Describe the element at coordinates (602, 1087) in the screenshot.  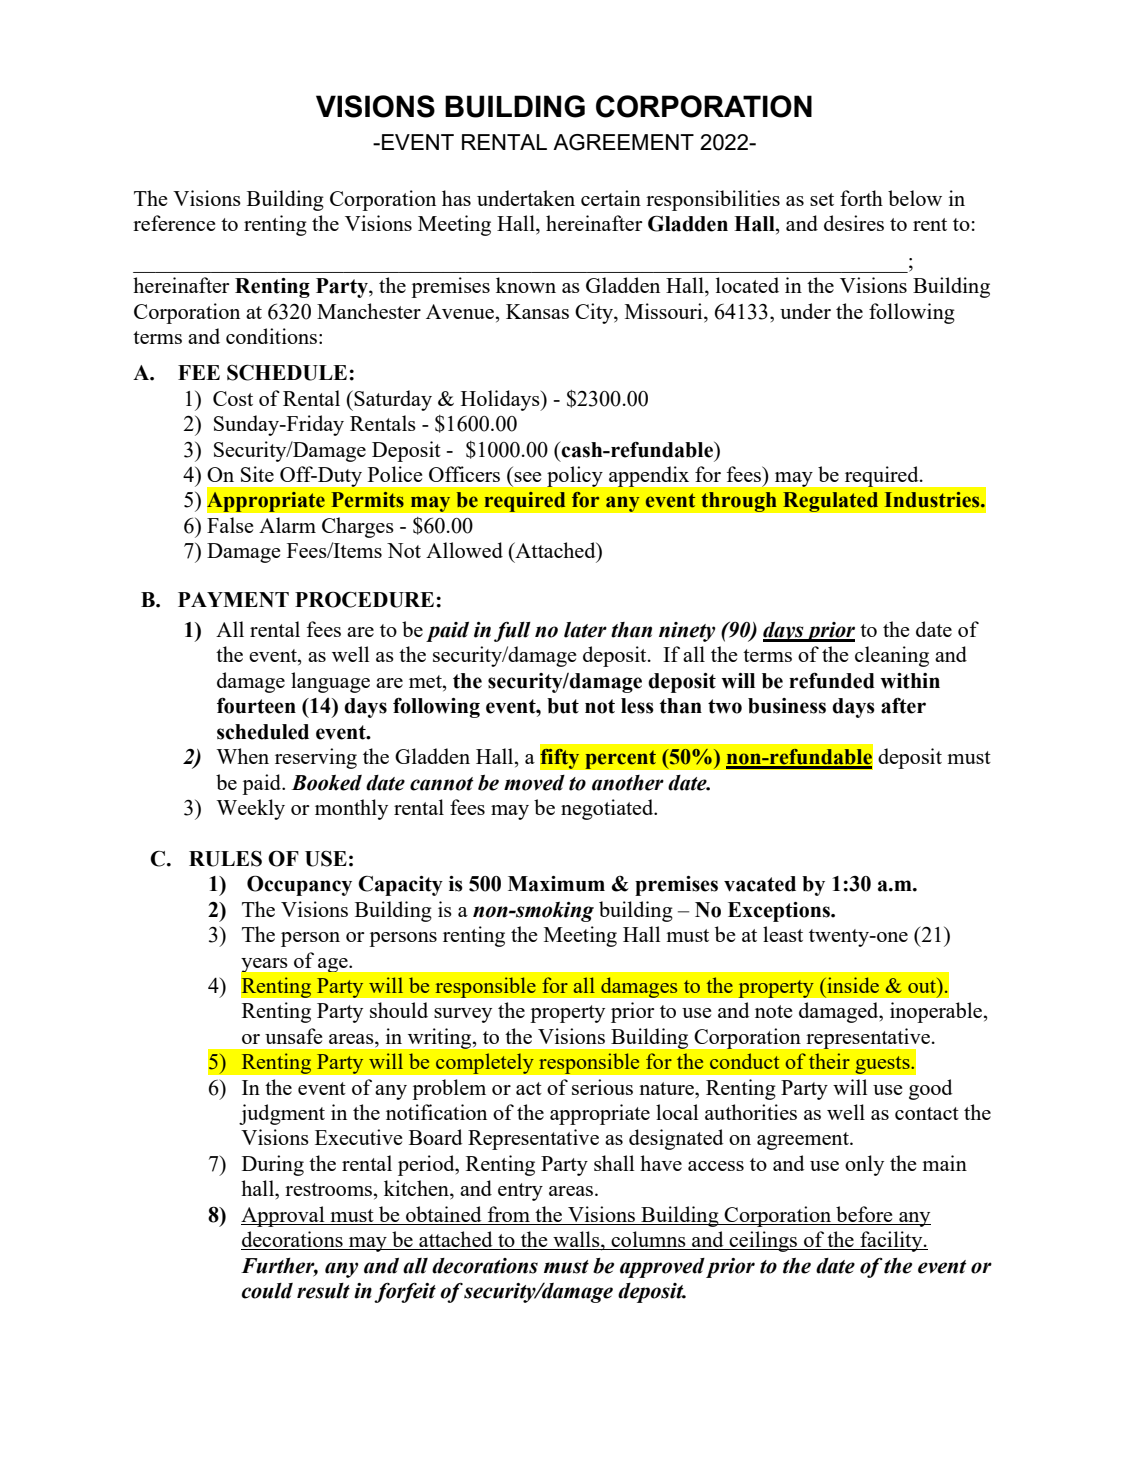
I see `serious` at that location.
